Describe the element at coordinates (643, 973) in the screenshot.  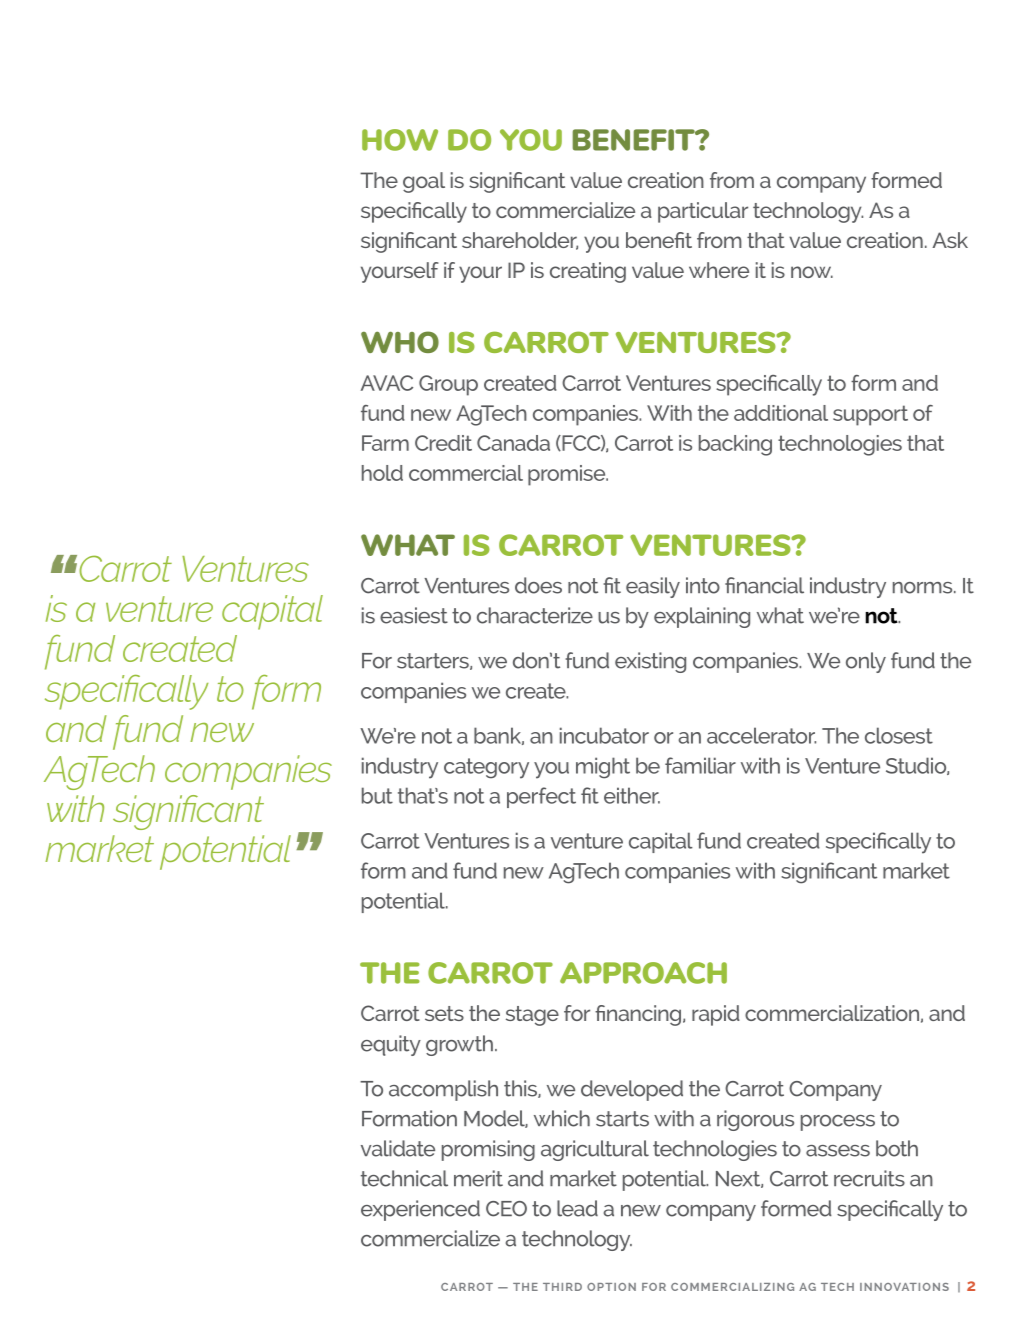
I see `APPROACH` at that location.
